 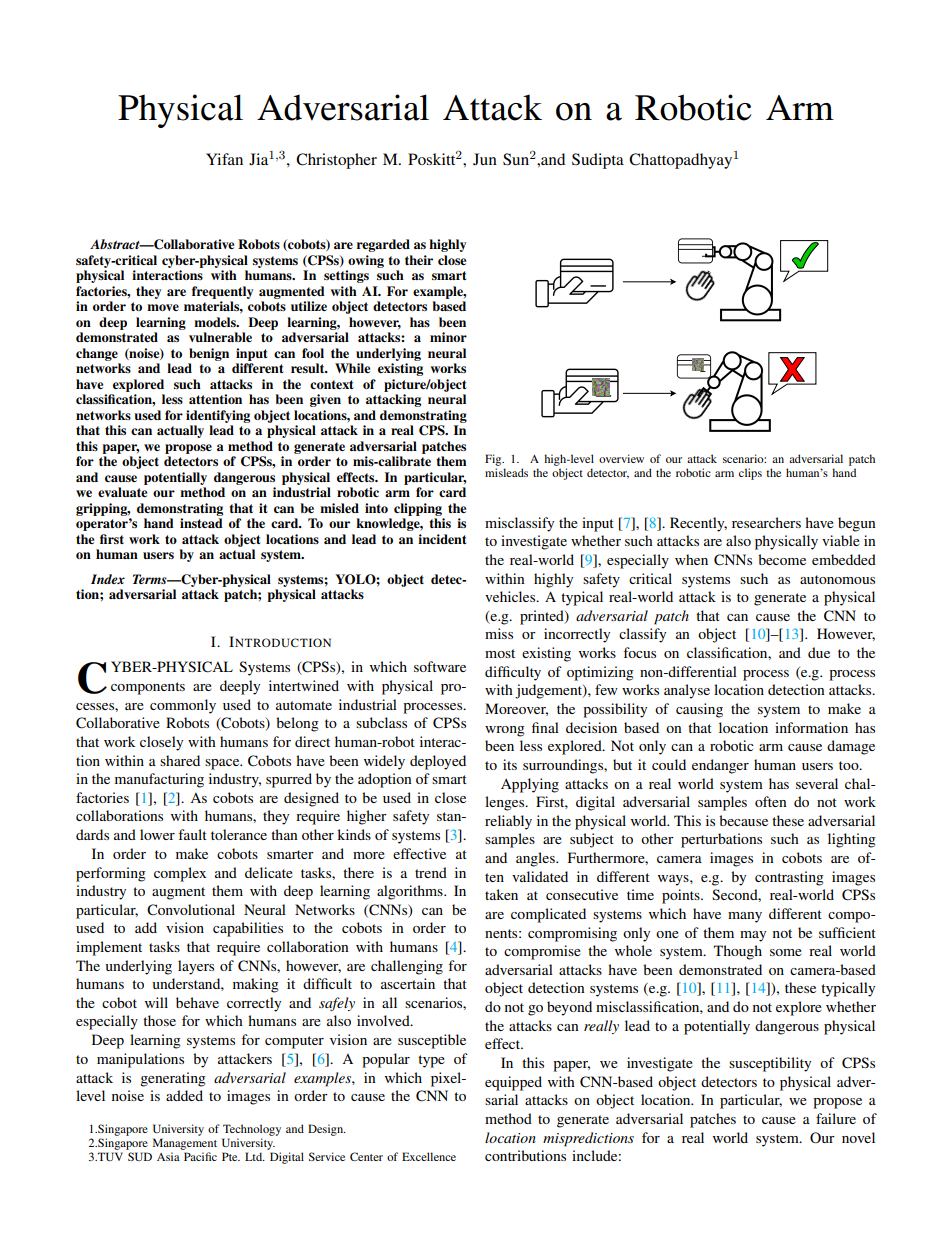 I want to click on Christopher, so click(x=336, y=161).
